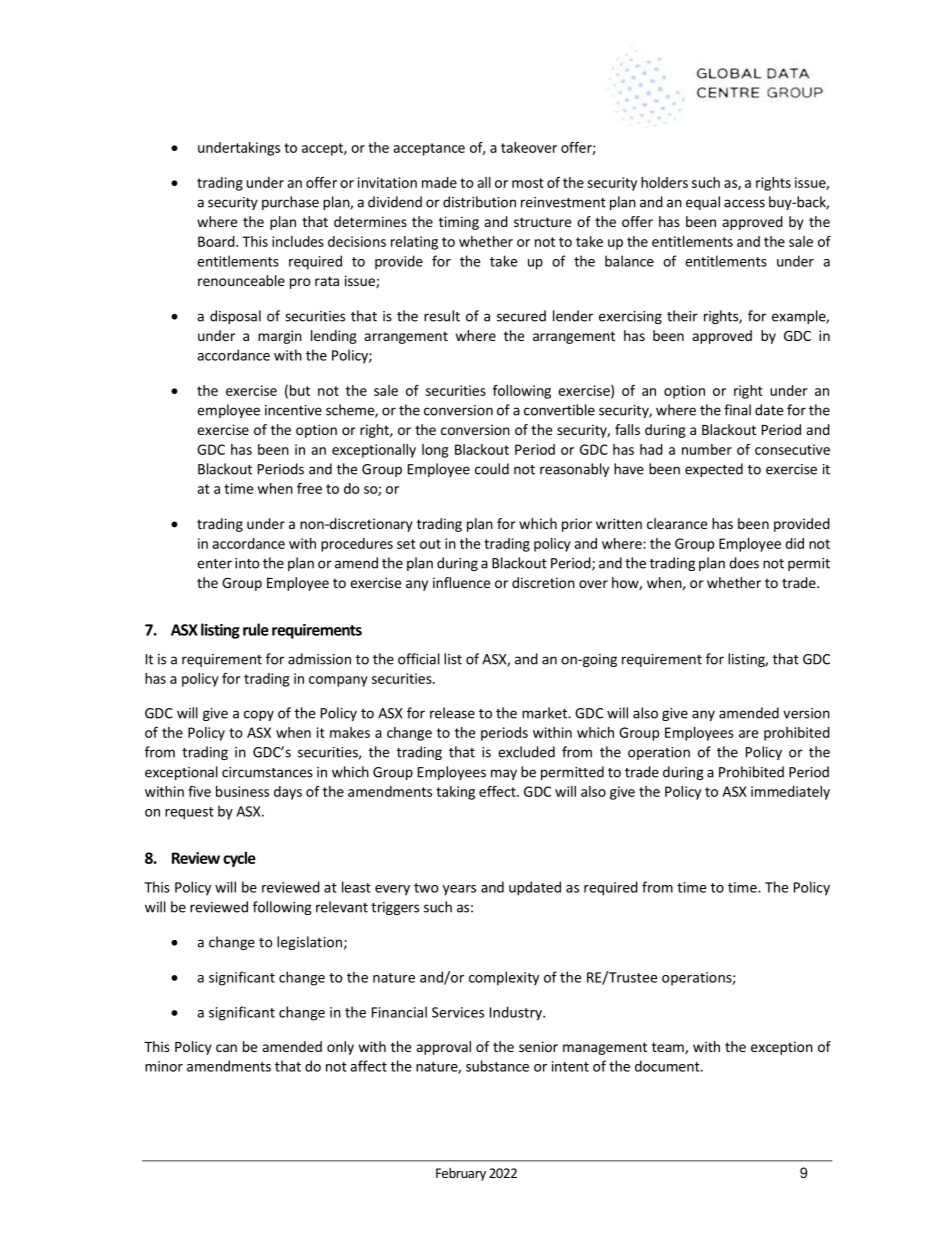 The width and height of the screenshot is (952, 1233). What do you see at coordinates (461, 1174) in the screenshot?
I see `February` at bounding box center [461, 1174].
